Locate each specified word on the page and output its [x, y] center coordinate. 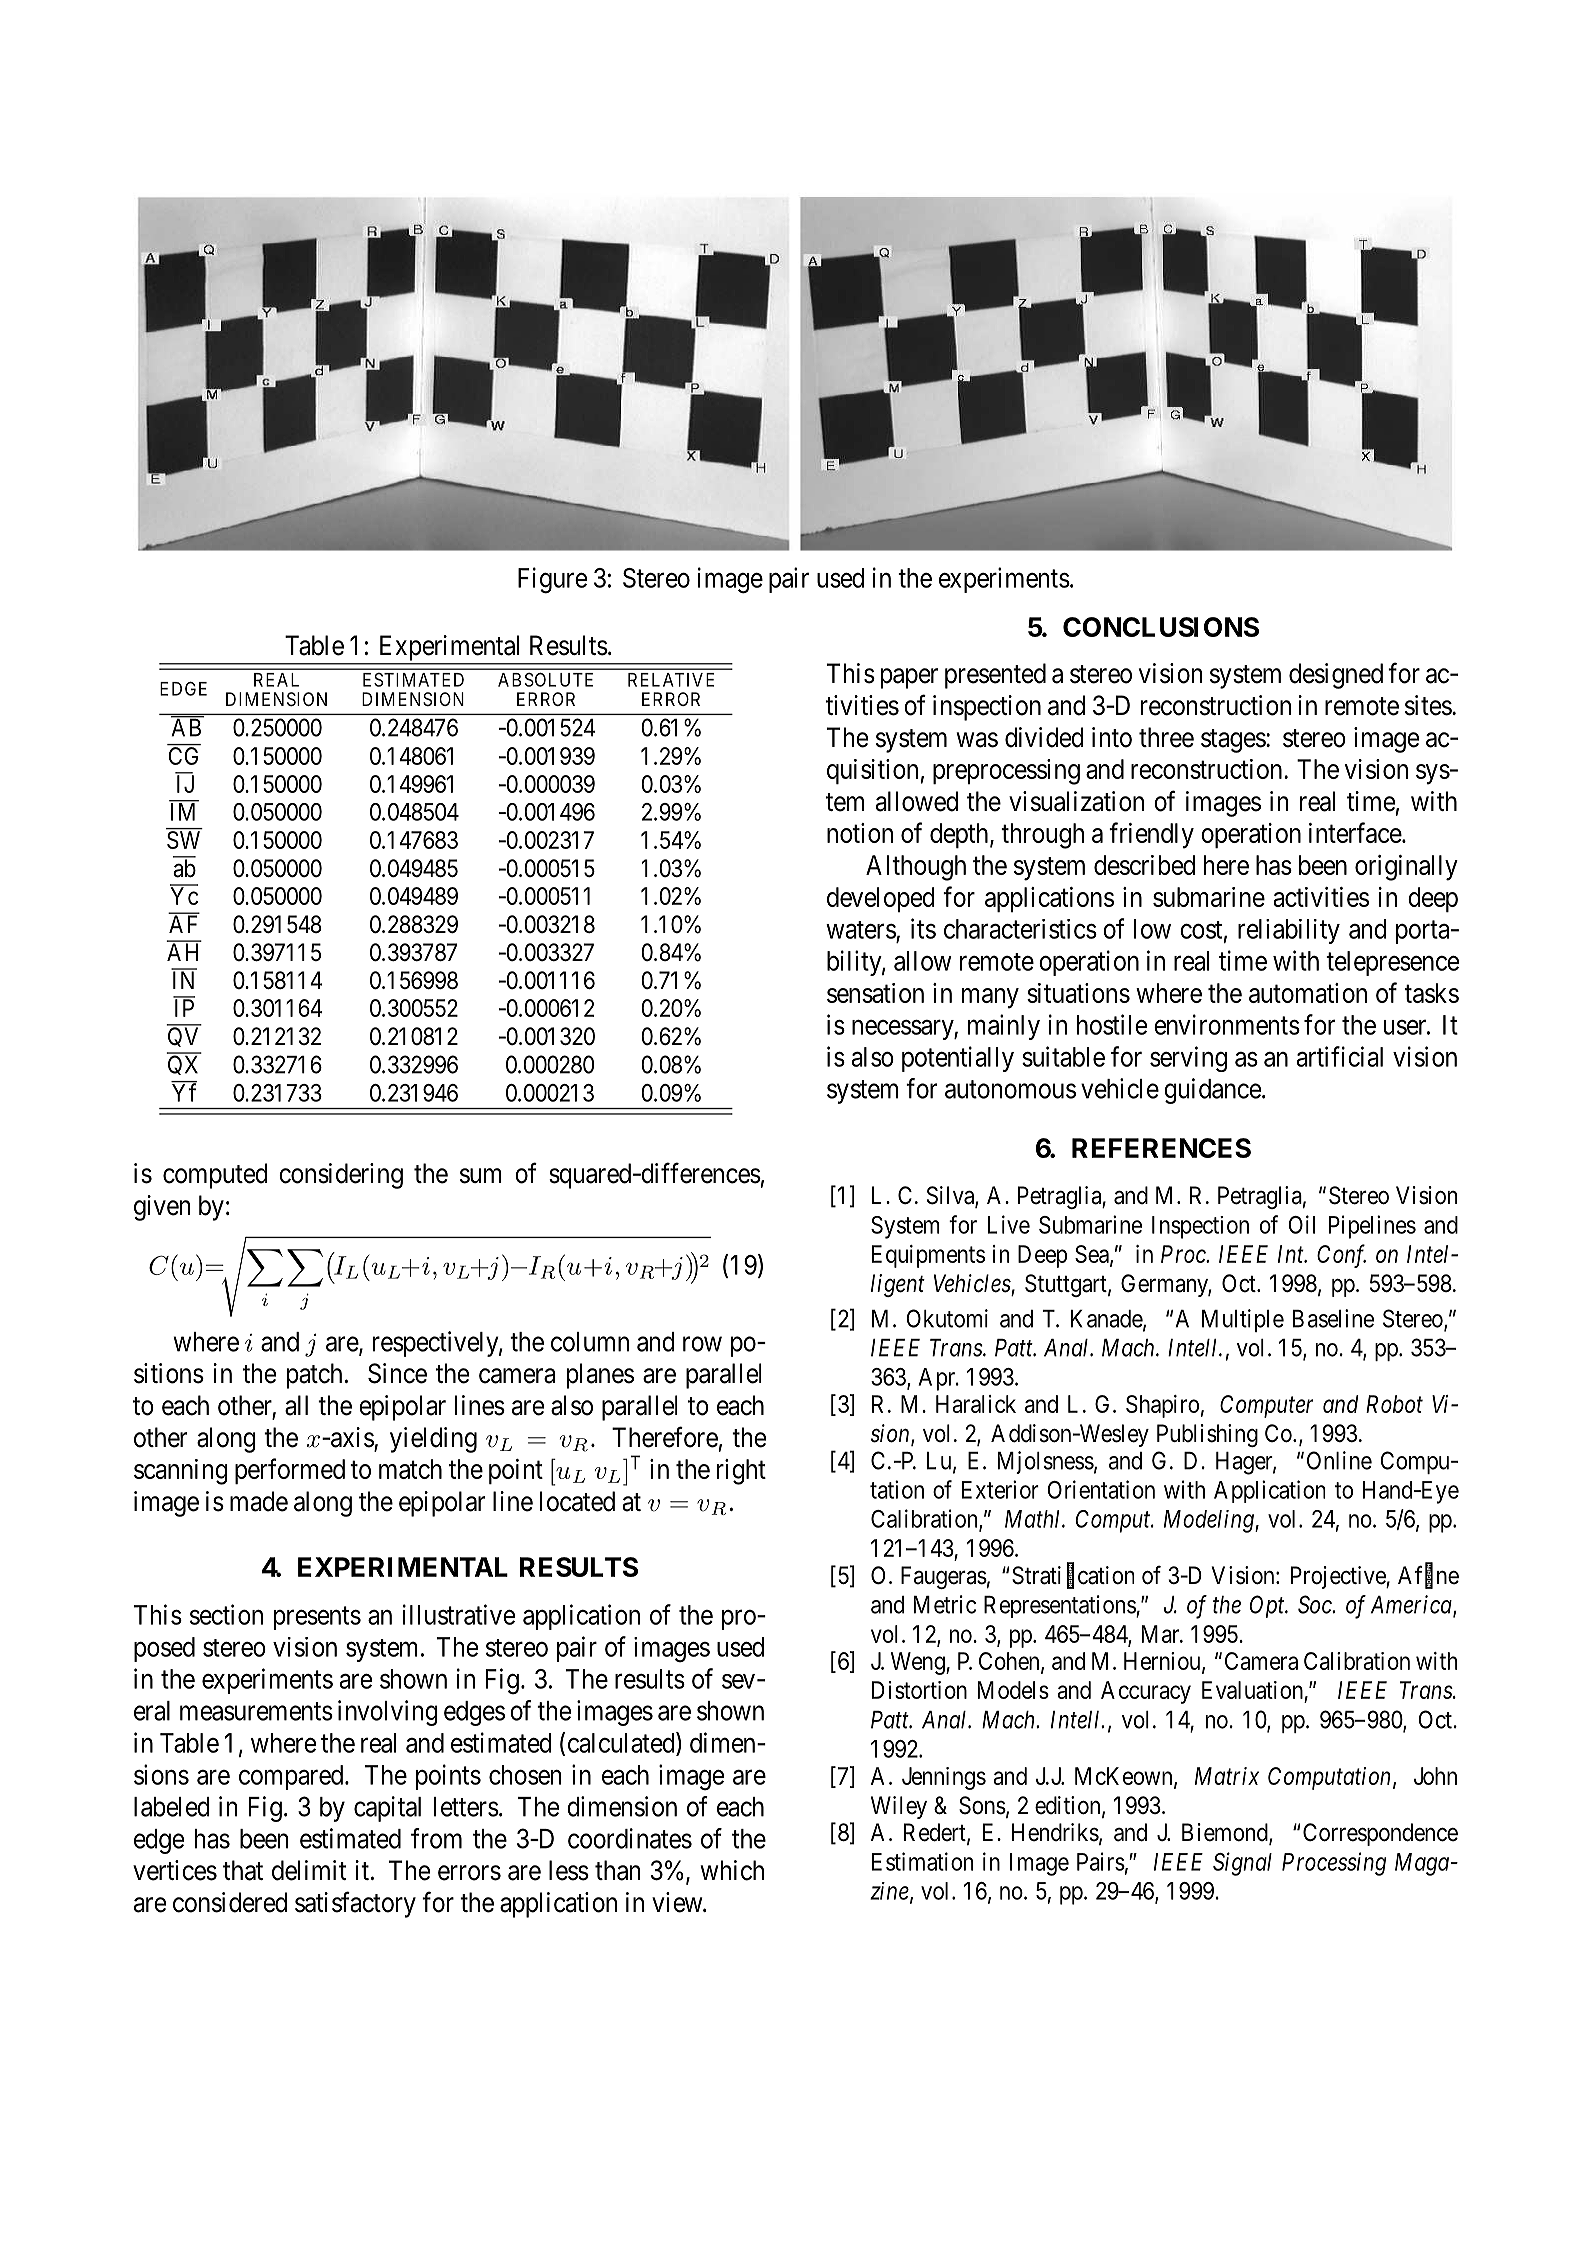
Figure [552, 580]
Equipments [928, 1256]
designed [1336, 676]
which [732, 1870]
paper [909, 678]
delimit [309, 1870]
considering [341, 1176]
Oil [1301, 1224]
